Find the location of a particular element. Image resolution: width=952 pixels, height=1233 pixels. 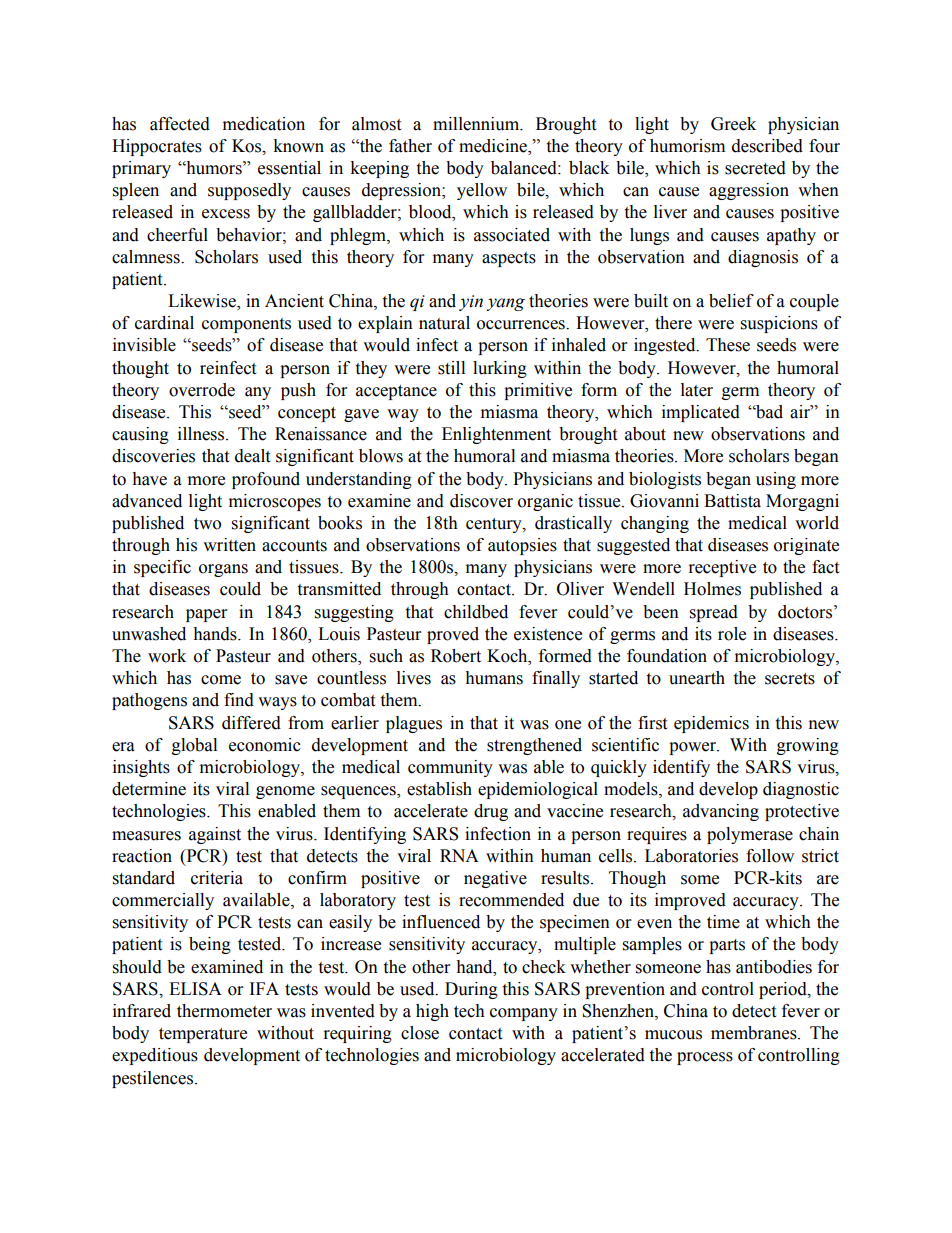

described is located at coordinates (767, 146).
